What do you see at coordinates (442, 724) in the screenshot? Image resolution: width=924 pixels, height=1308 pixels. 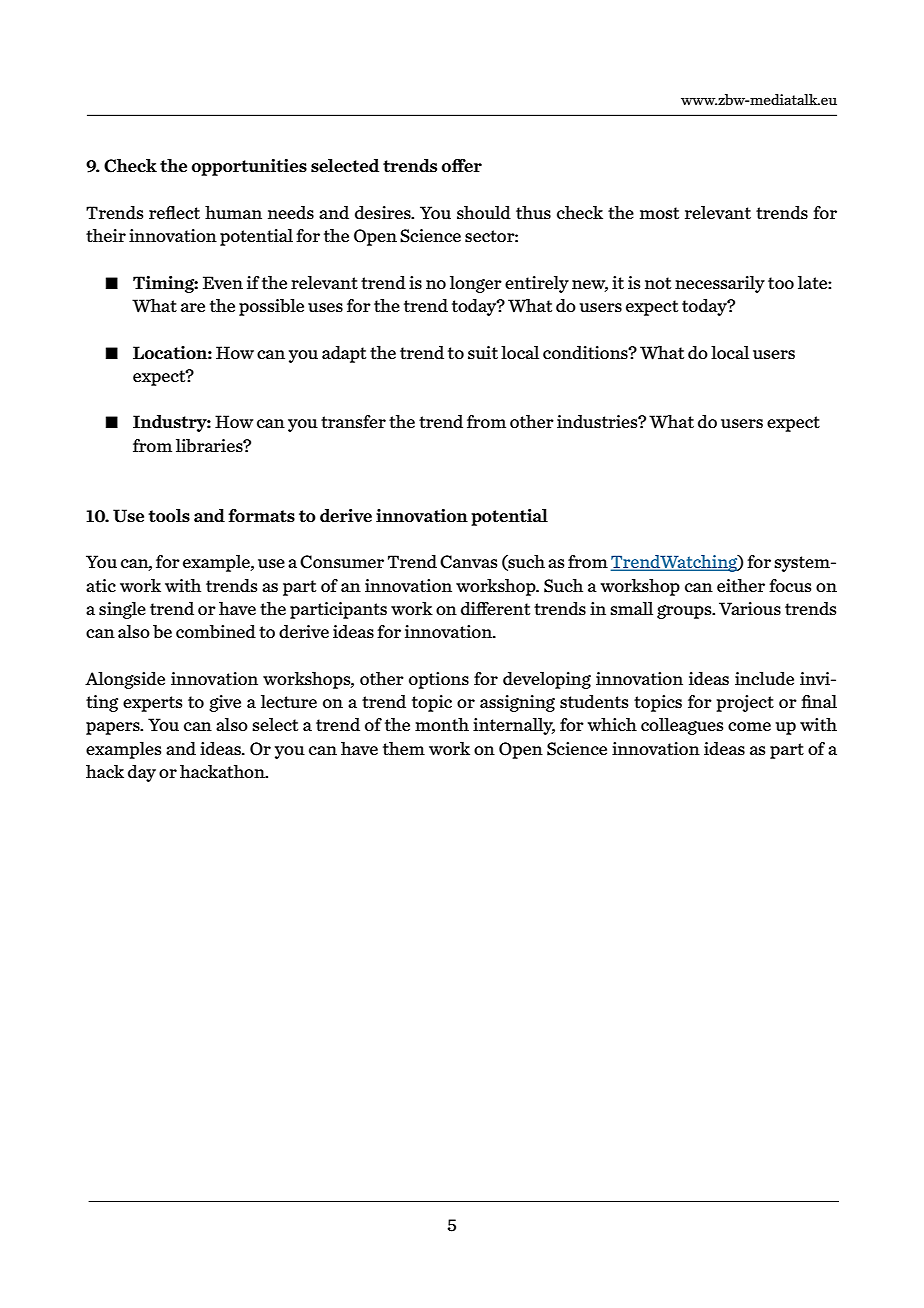 I see `month` at bounding box center [442, 724].
